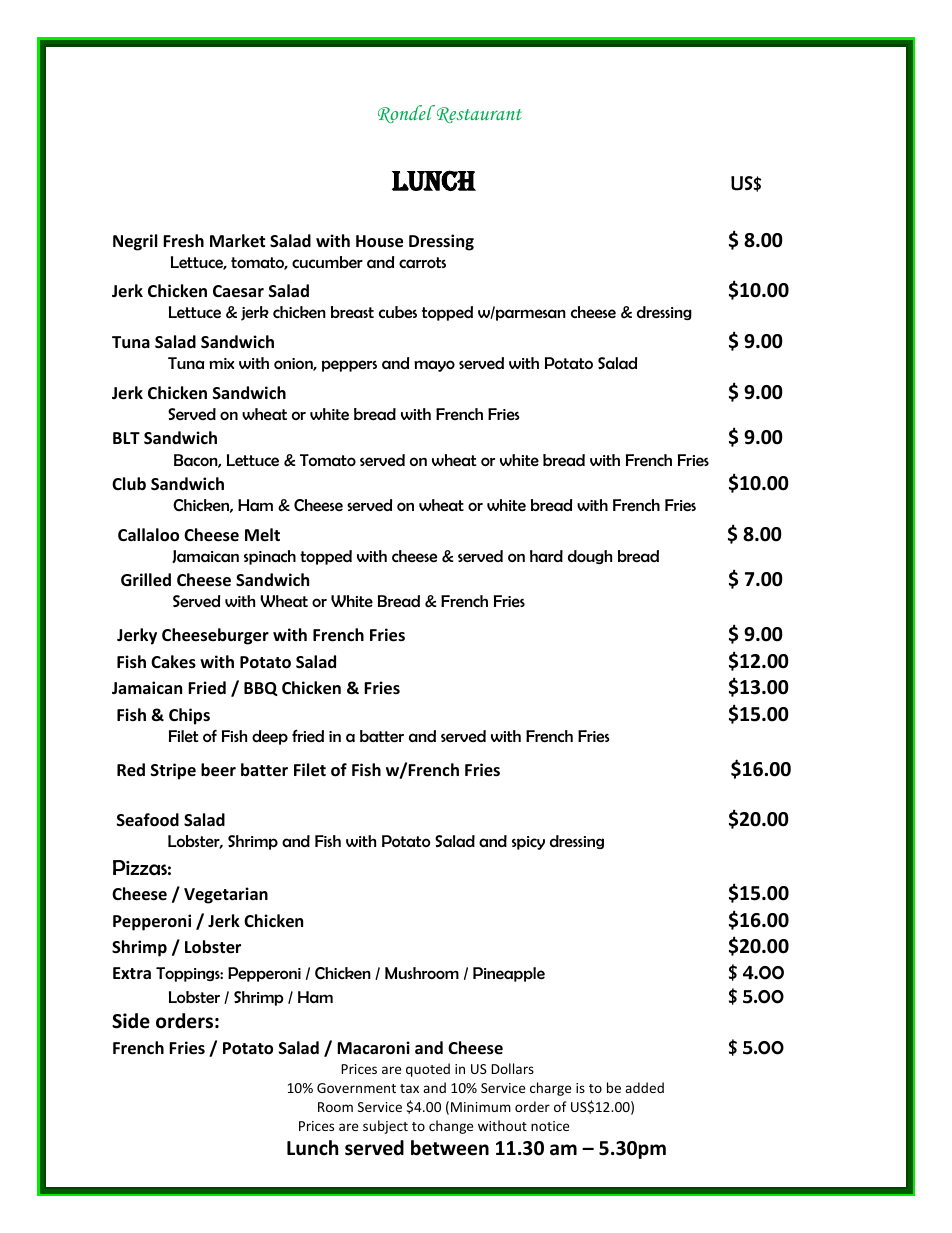 The image size is (952, 1233). What do you see at coordinates (385, 1127) in the screenshot?
I see `subject` at bounding box center [385, 1127].
